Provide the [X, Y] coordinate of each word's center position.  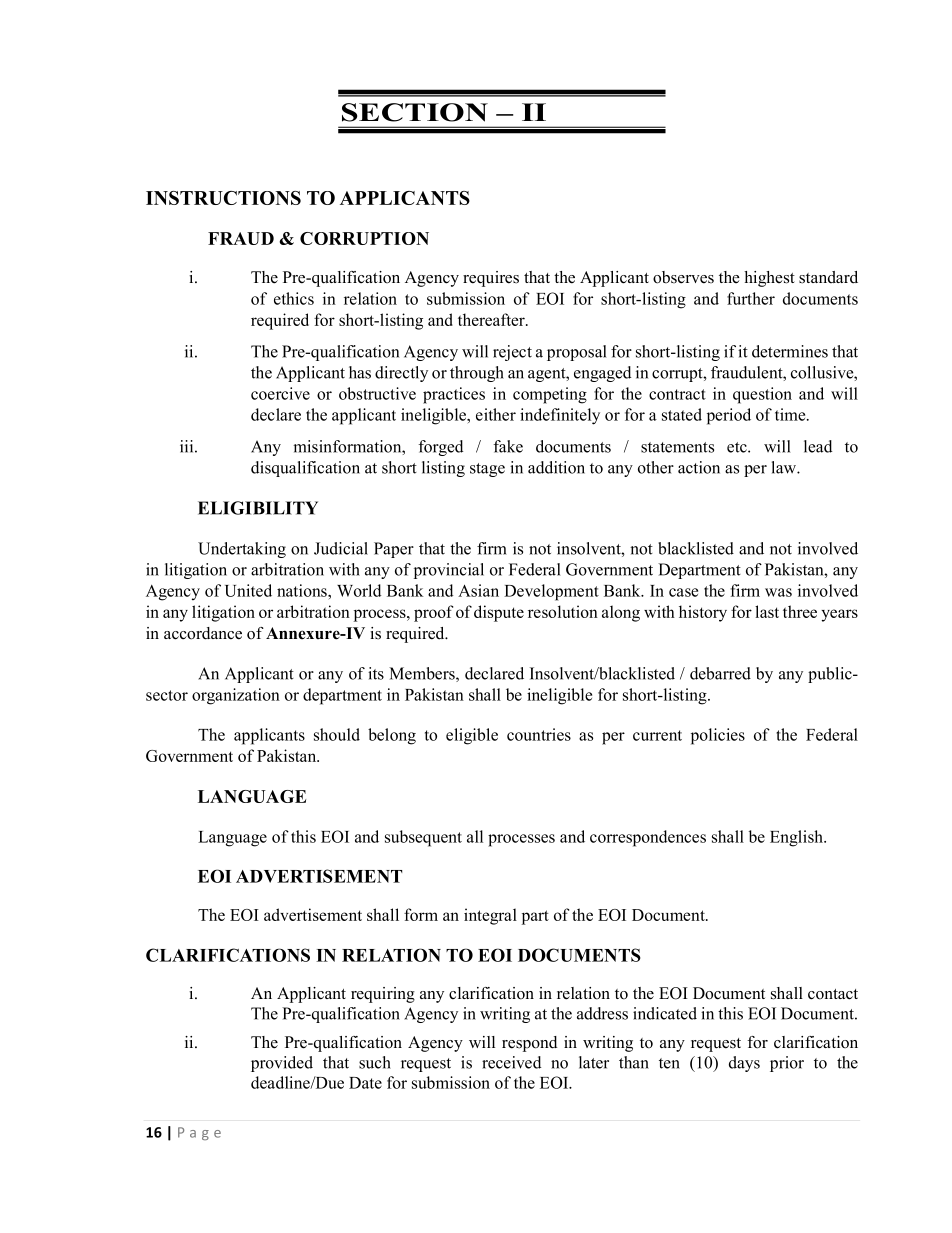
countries [539, 734]
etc [738, 447]
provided [282, 1064]
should [337, 734]
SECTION [415, 112]
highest [769, 279]
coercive [280, 393]
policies [718, 736]
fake [508, 446]
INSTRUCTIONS [223, 198]
